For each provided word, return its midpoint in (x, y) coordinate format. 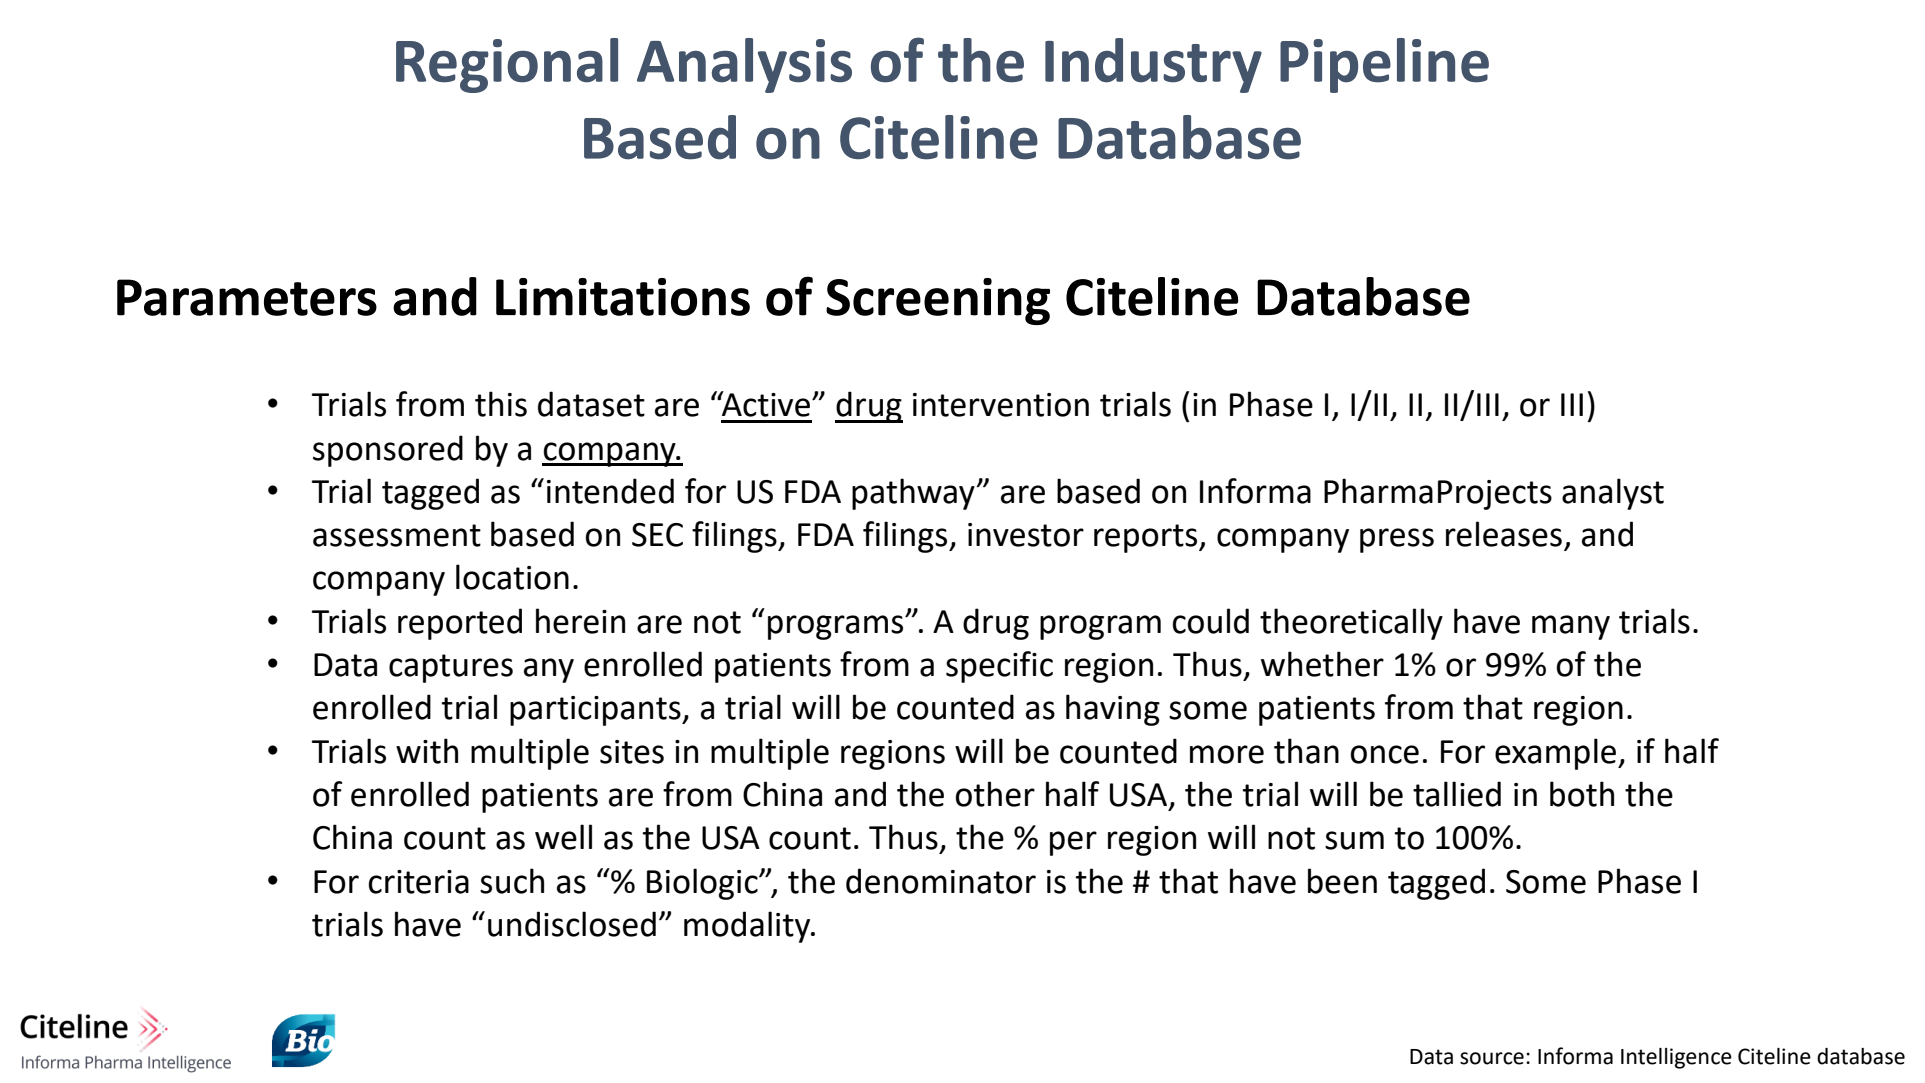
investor (1026, 535)
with (427, 751)
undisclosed (572, 924)
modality (748, 927)
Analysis (744, 65)
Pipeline (1384, 65)
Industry (1153, 65)
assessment (397, 535)
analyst (1613, 494)
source (1492, 1058)
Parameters (247, 297)
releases (1504, 534)
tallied (1457, 794)
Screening (938, 301)
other (995, 794)
